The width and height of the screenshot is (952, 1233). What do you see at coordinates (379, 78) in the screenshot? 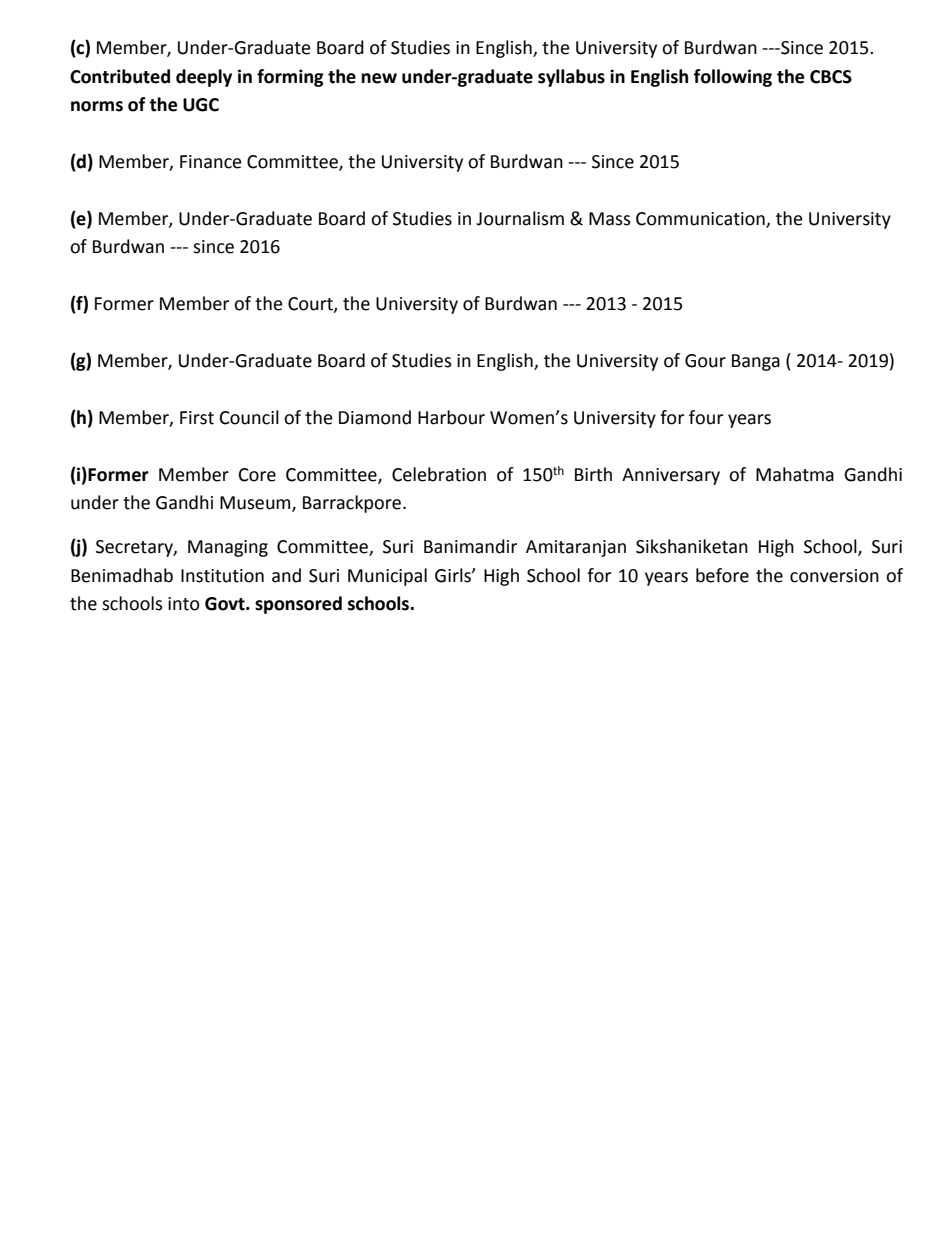
I see `new` at bounding box center [379, 78].
